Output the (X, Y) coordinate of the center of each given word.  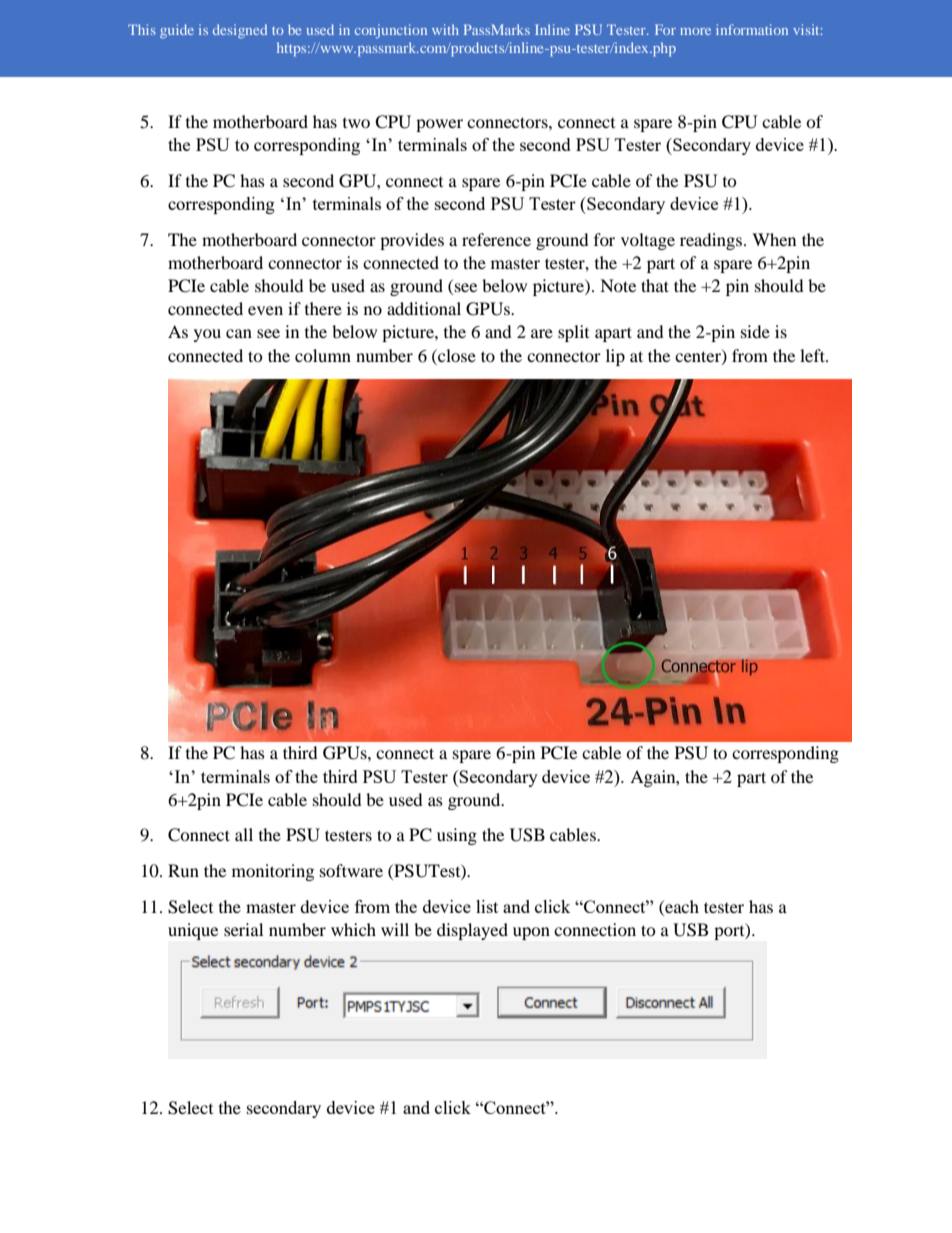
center (699, 357)
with (445, 29)
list (487, 906)
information (752, 29)
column (323, 355)
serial (243, 929)
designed (240, 31)
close (456, 355)
